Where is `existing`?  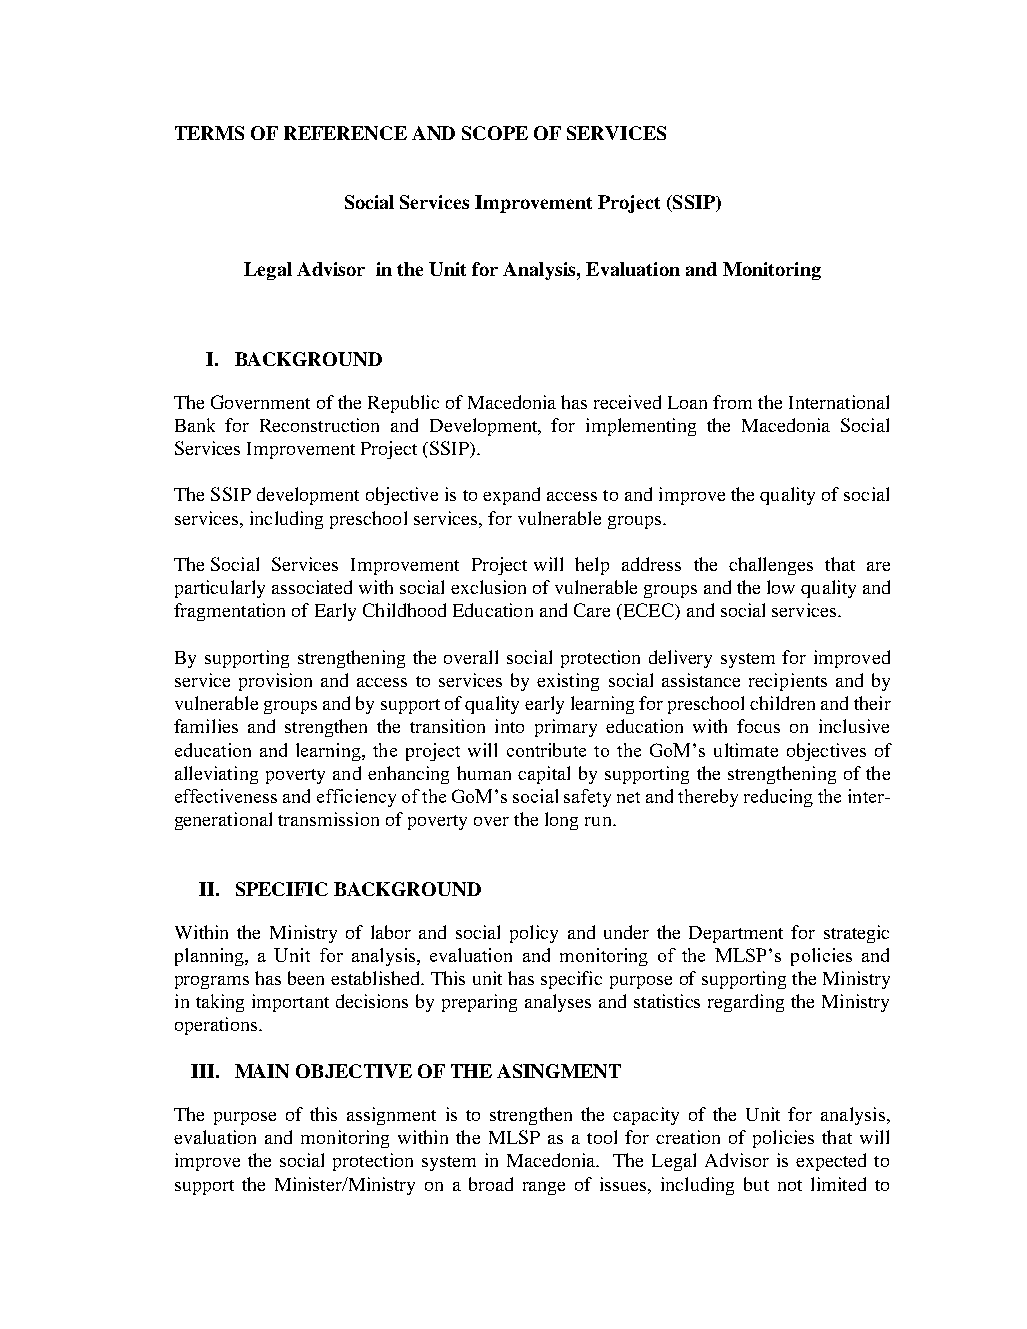
existing is located at coordinates (568, 682).
